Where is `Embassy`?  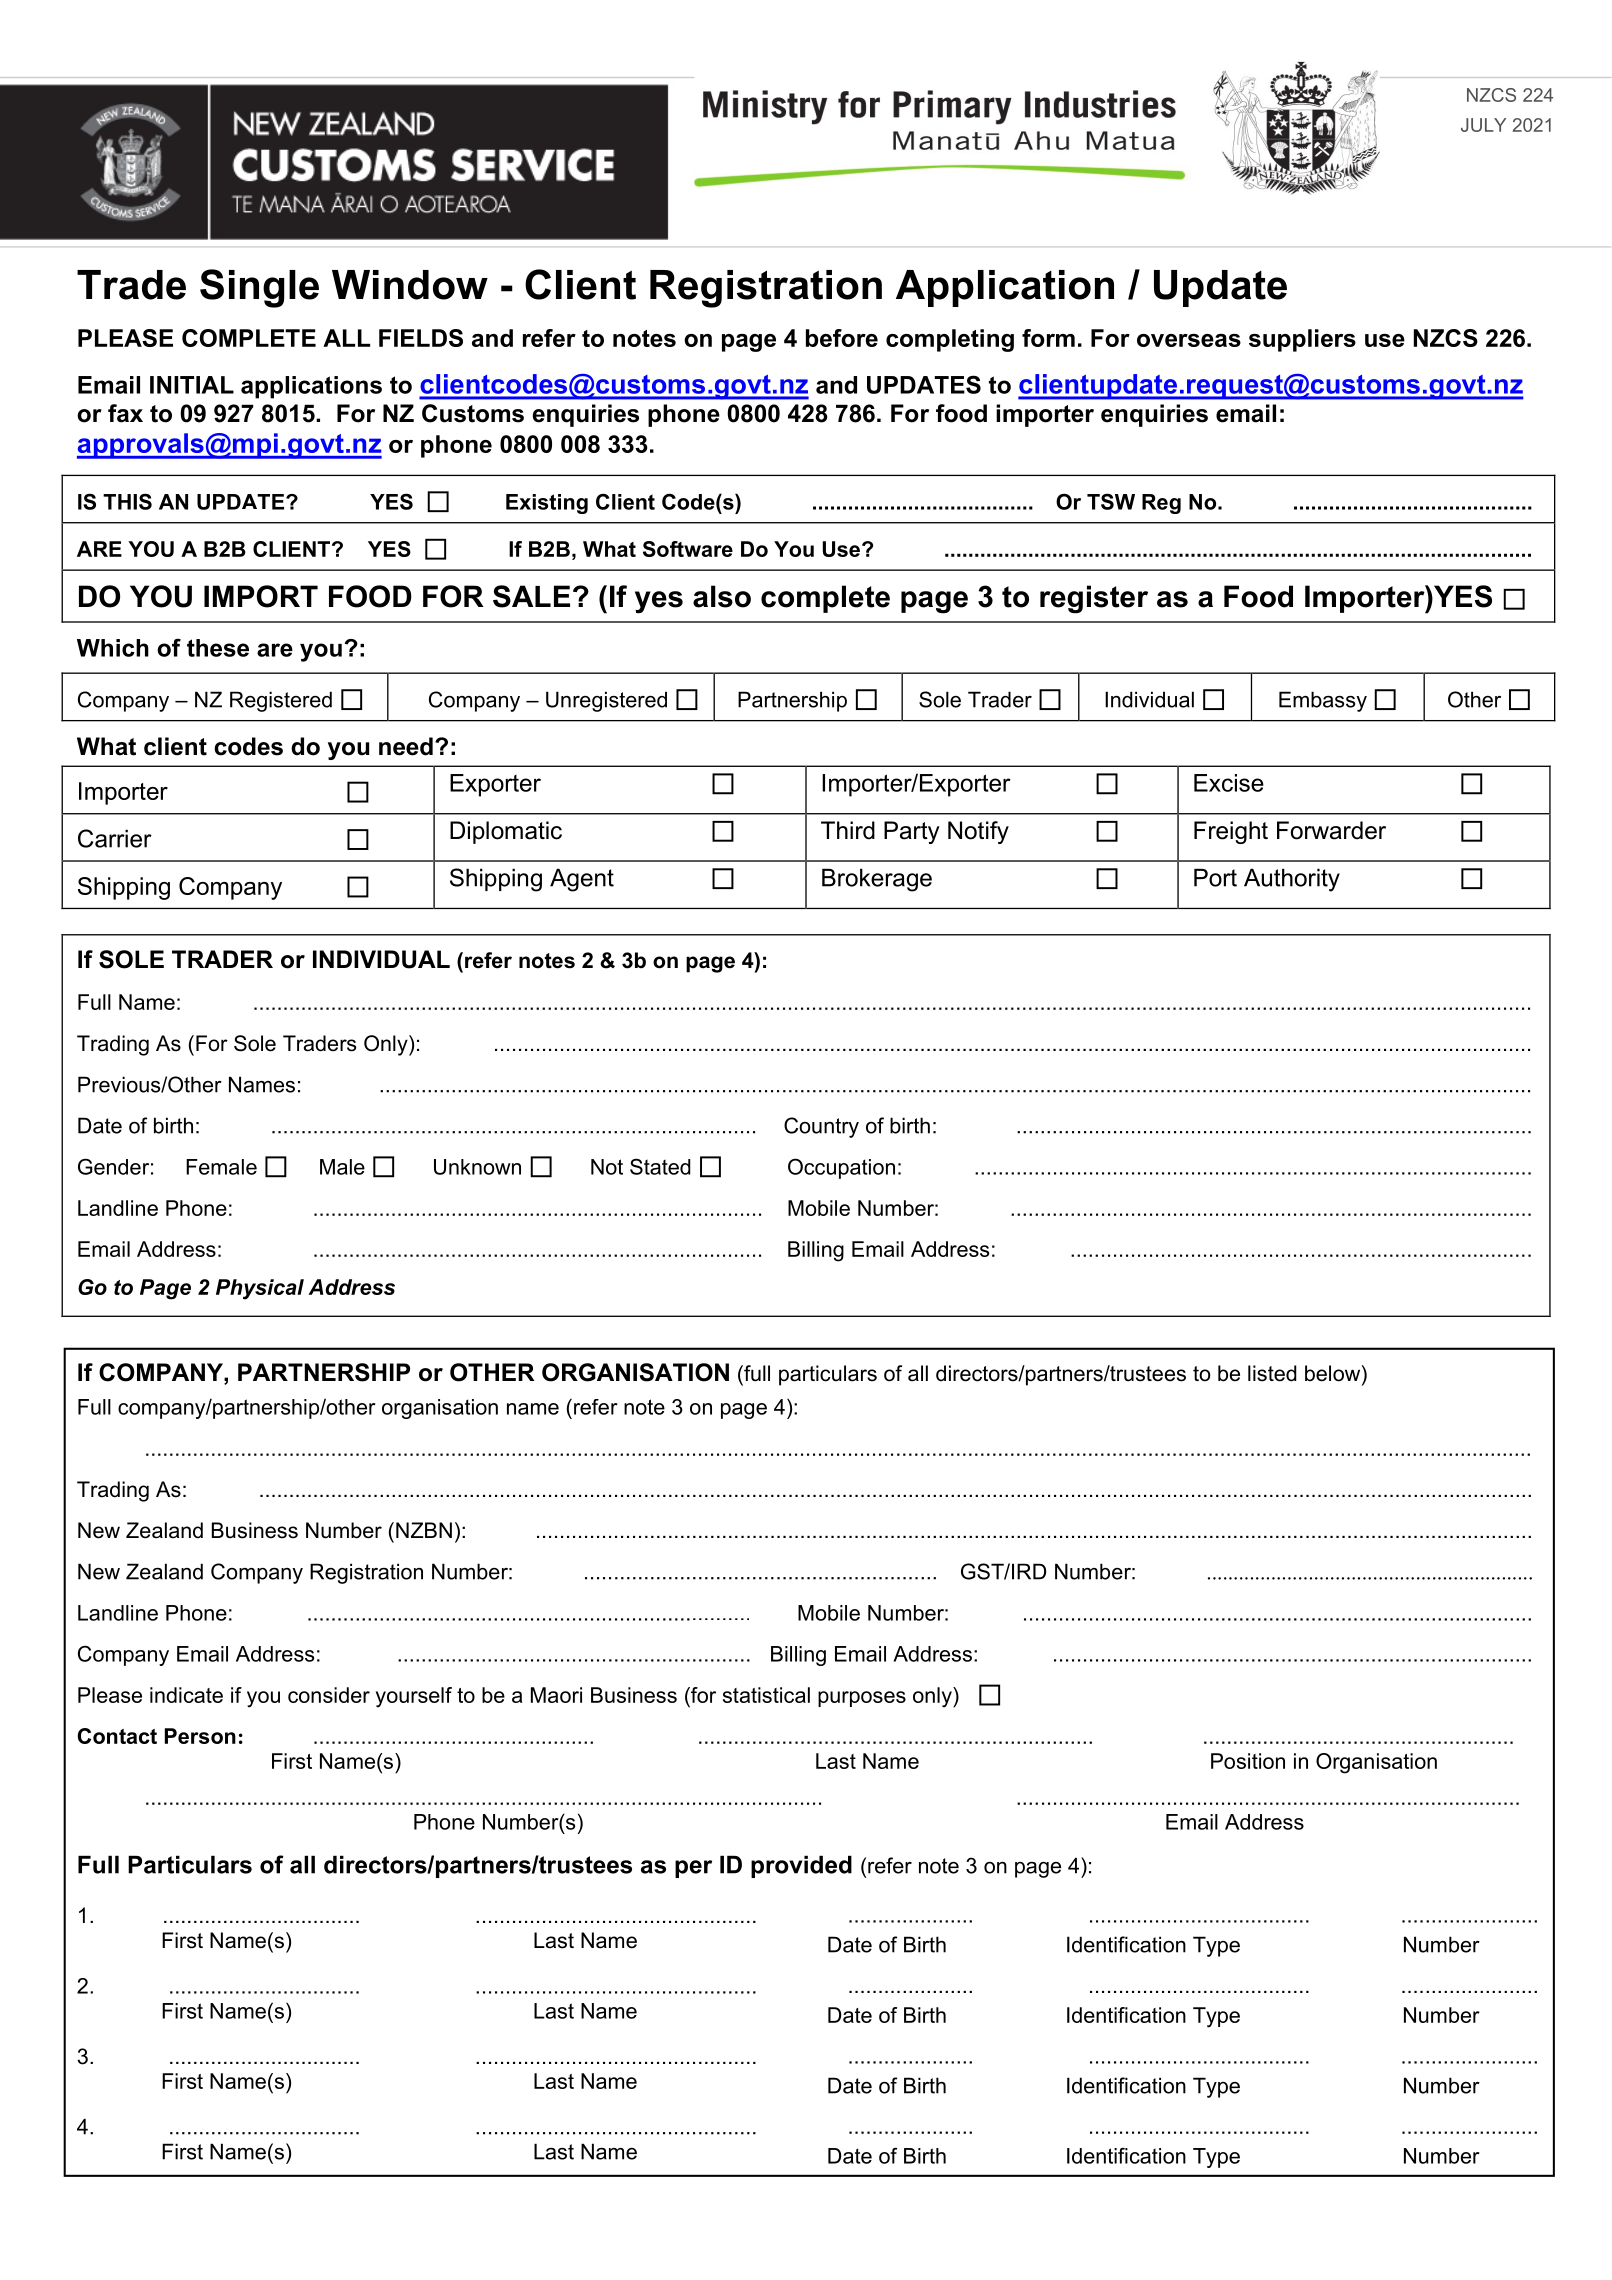 Embassy is located at coordinates (1323, 701).
